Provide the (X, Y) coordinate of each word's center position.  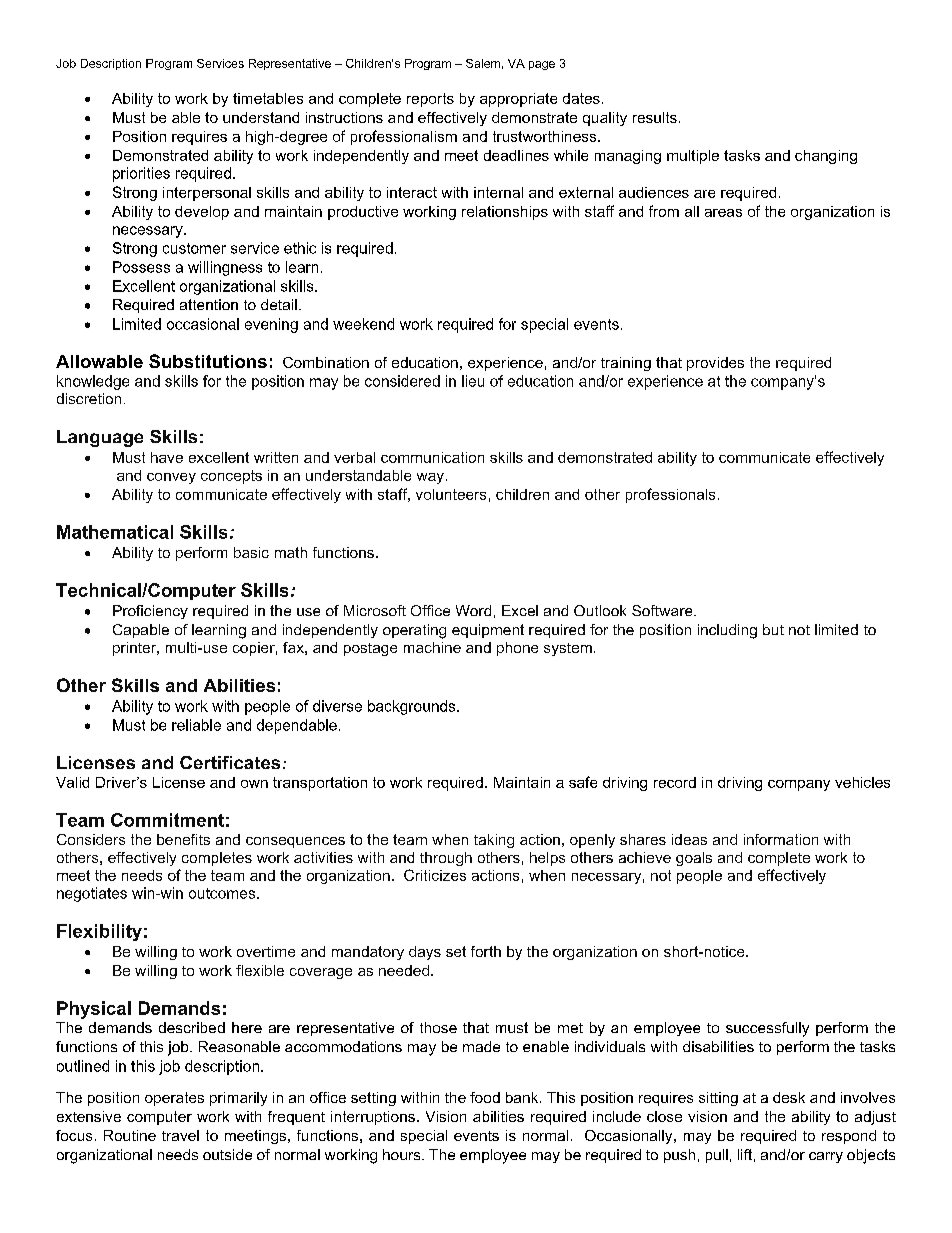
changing (826, 157)
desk (789, 1097)
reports (430, 100)
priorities (141, 174)
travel (180, 1135)
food (485, 1097)
